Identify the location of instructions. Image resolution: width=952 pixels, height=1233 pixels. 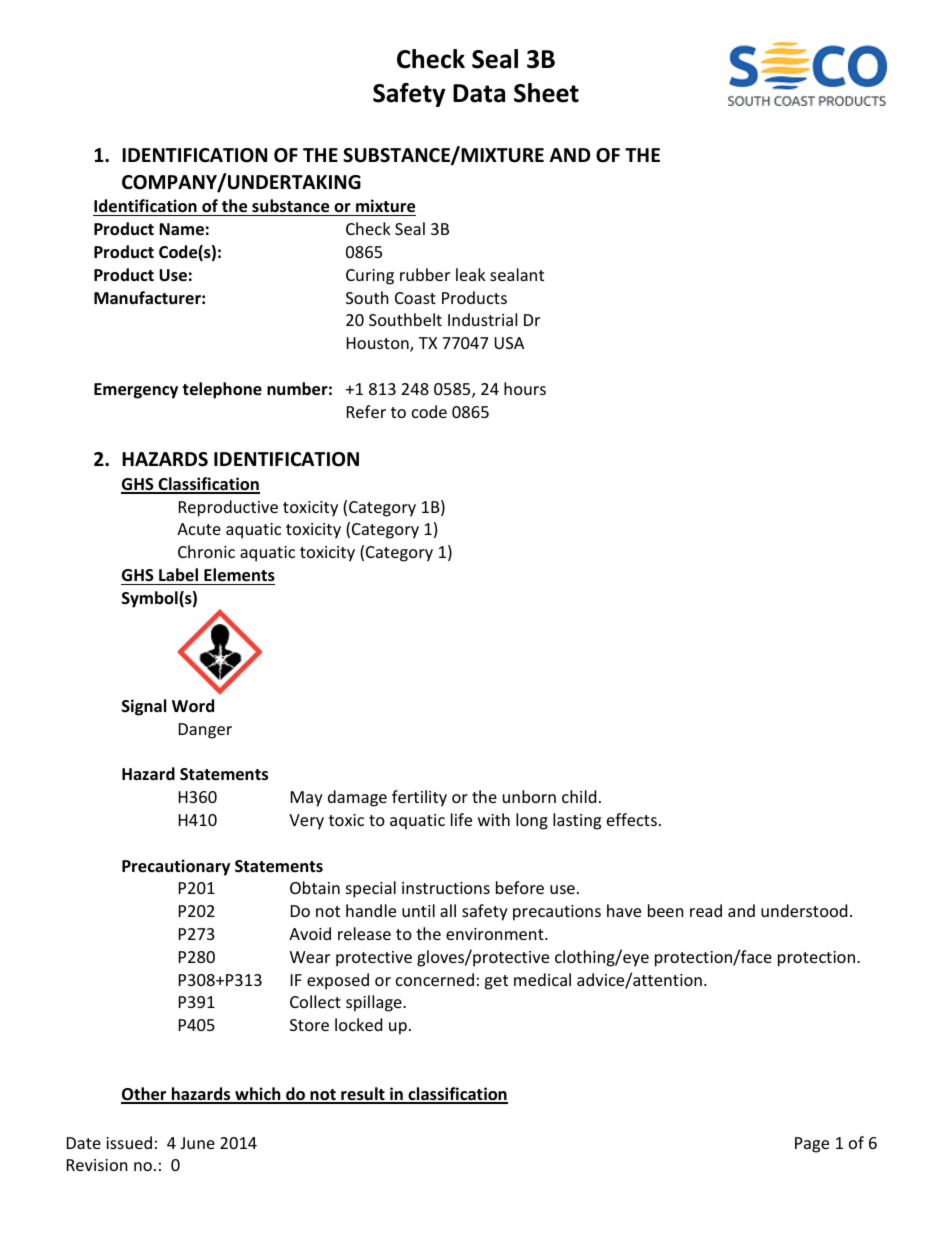
(446, 888).
